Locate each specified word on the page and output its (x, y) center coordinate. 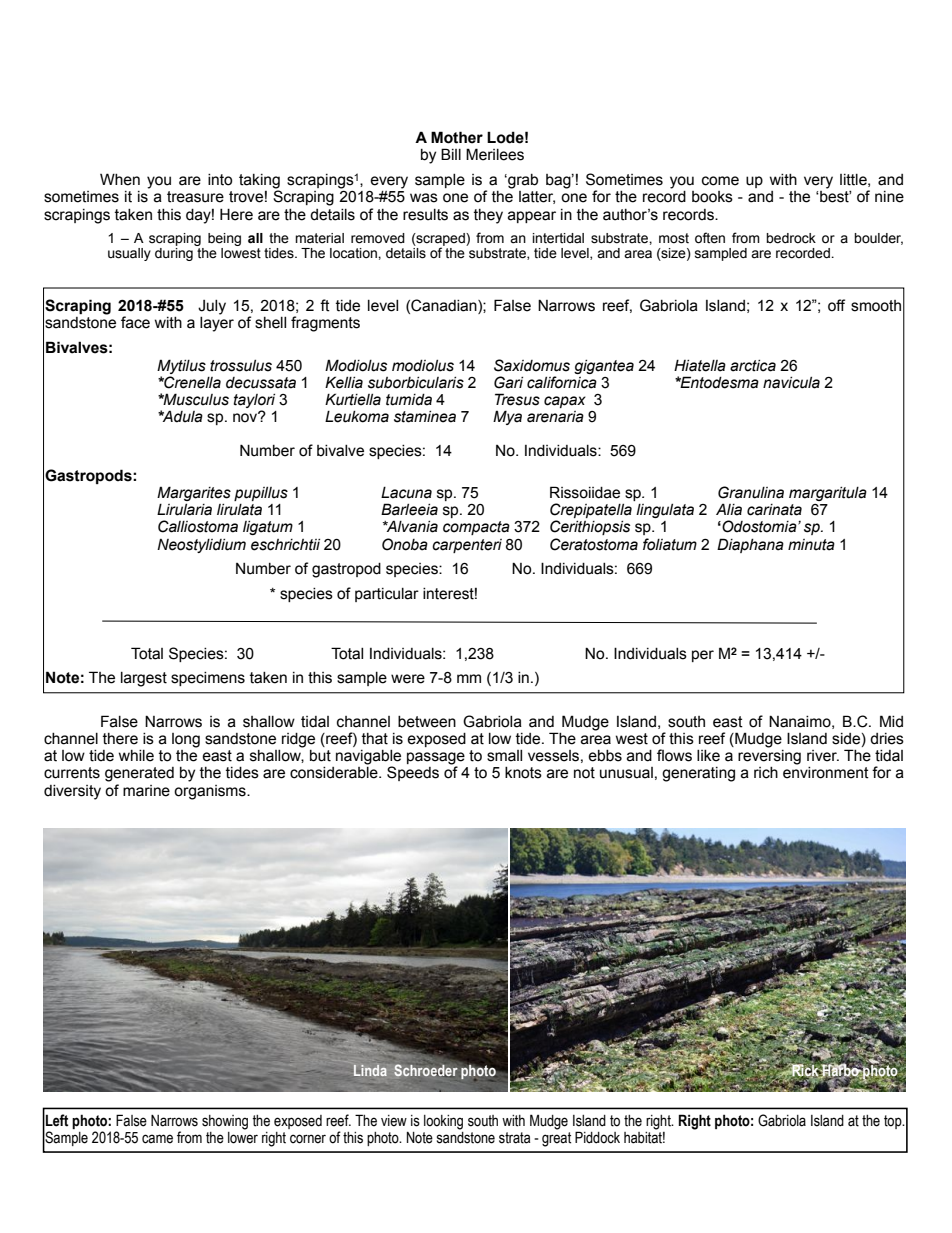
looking (443, 1122)
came (157, 1139)
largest (144, 679)
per (703, 656)
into (220, 180)
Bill (451, 154)
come (720, 181)
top (894, 1122)
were (408, 679)
